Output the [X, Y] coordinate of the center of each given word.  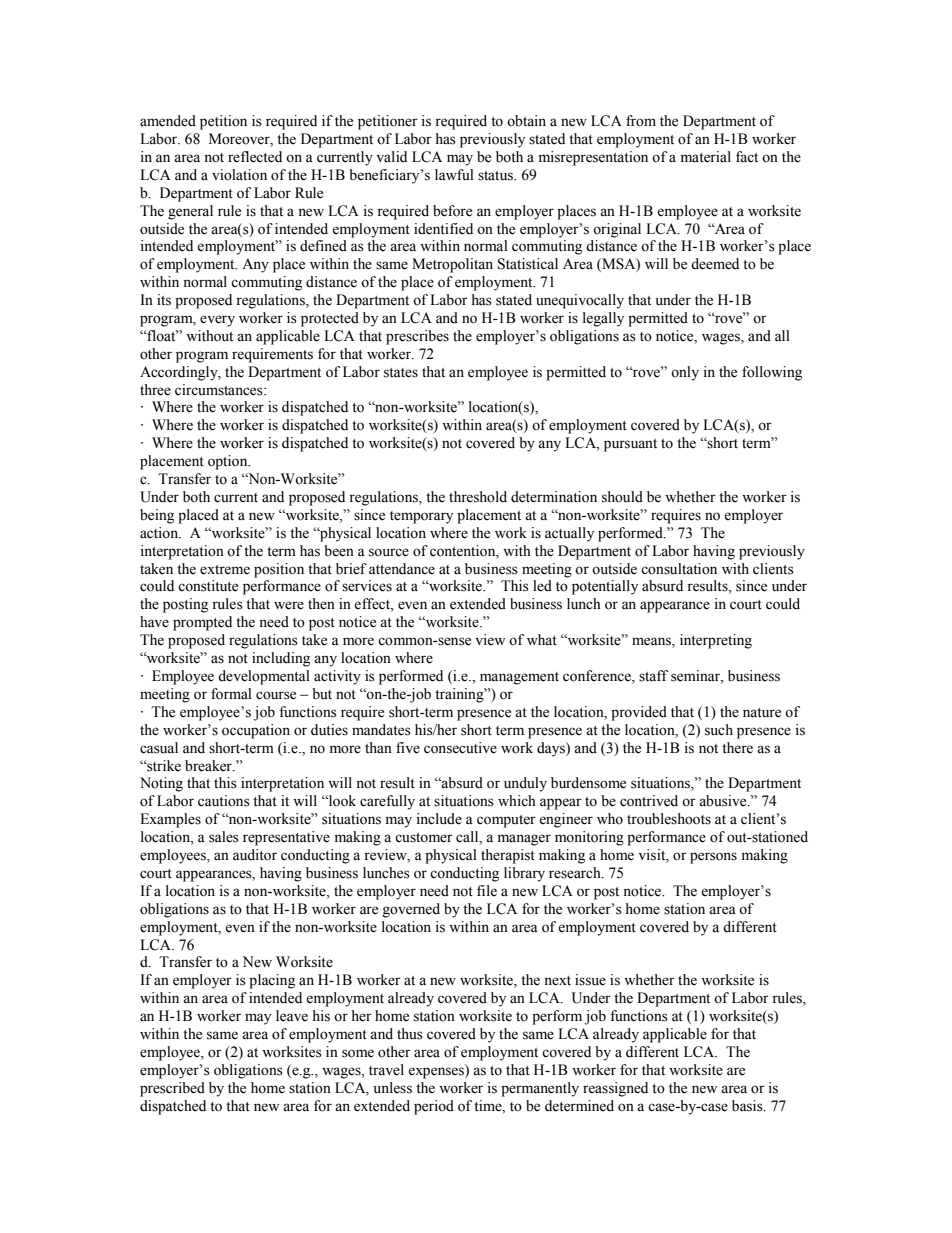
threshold [478, 497]
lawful [454, 174]
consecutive [460, 748]
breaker [209, 766]
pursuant [630, 445]
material [706, 157]
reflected [255, 157]
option [229, 462]
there [737, 748]
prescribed [172, 1089]
